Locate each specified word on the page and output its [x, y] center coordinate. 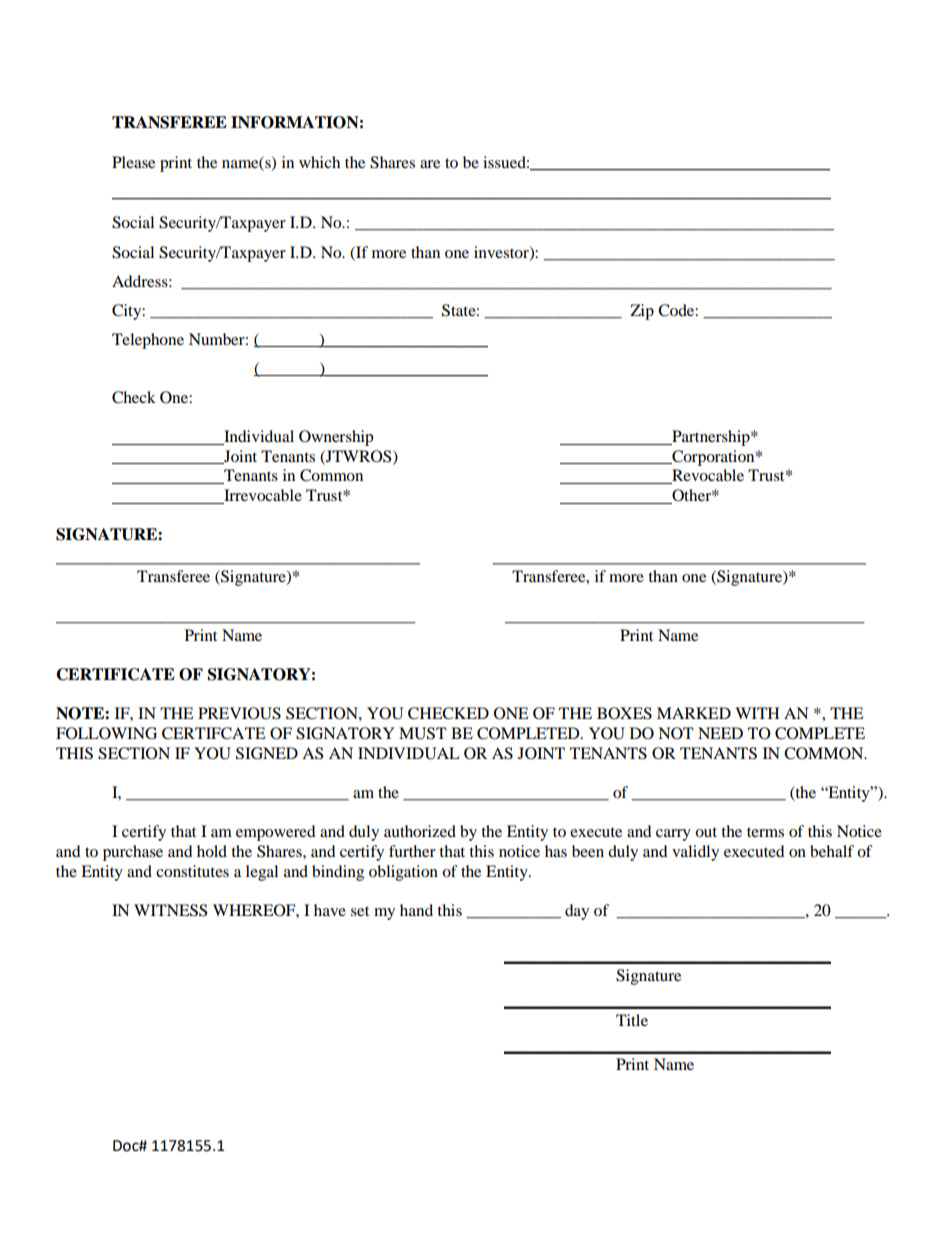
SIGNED [267, 753]
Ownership [336, 438]
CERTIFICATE [115, 674]
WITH [757, 713]
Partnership [711, 438]
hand [416, 910]
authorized [420, 831]
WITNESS [170, 910]
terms [765, 832]
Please [133, 162]
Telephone [148, 341]
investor [502, 253]
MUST [423, 733]
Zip [642, 312]
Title [632, 1020]
